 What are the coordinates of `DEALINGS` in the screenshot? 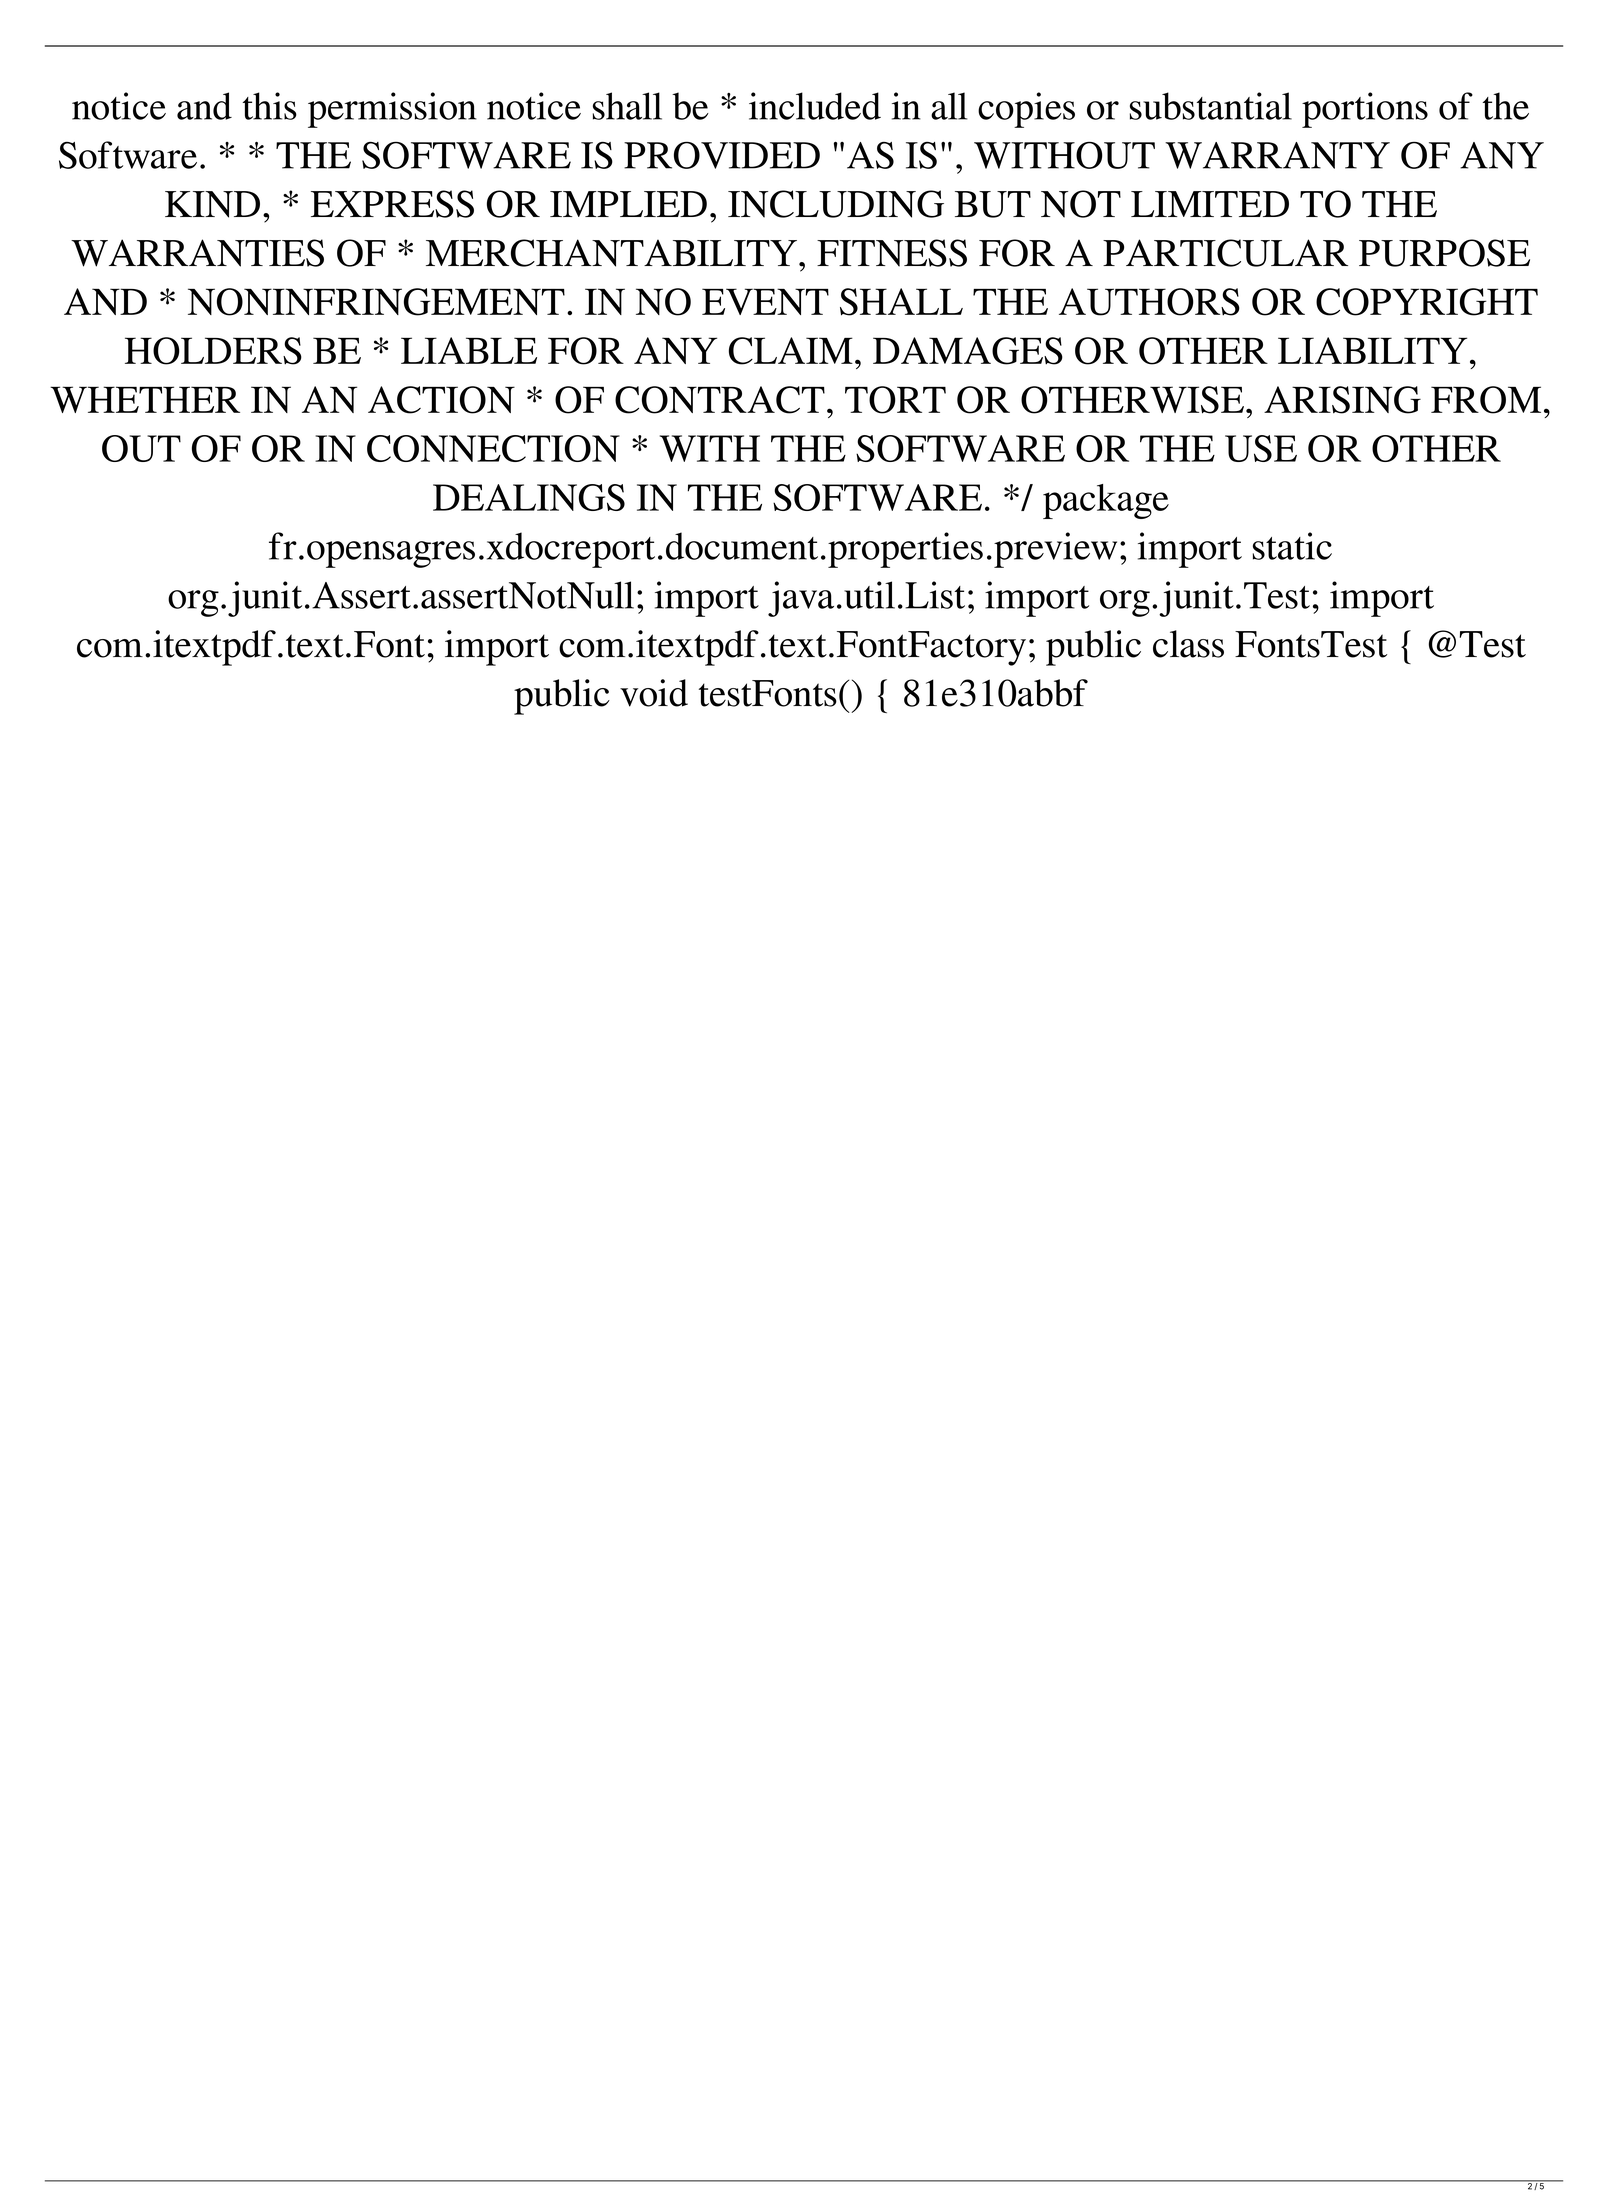 It's located at (529, 497).
